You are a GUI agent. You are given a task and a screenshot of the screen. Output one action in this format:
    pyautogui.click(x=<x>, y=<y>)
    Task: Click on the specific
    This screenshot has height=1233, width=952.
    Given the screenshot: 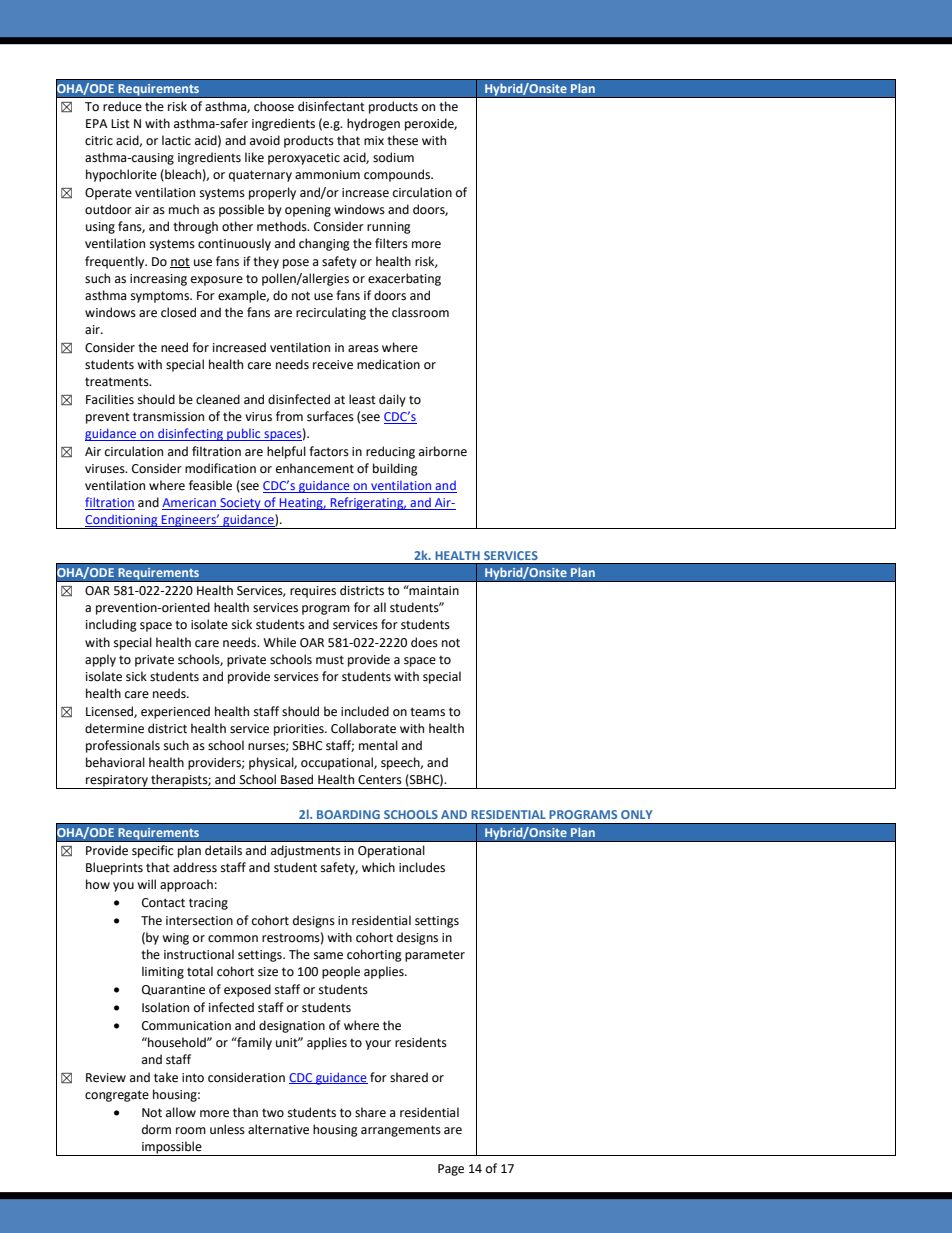 What is the action you would take?
    pyautogui.click(x=152, y=851)
